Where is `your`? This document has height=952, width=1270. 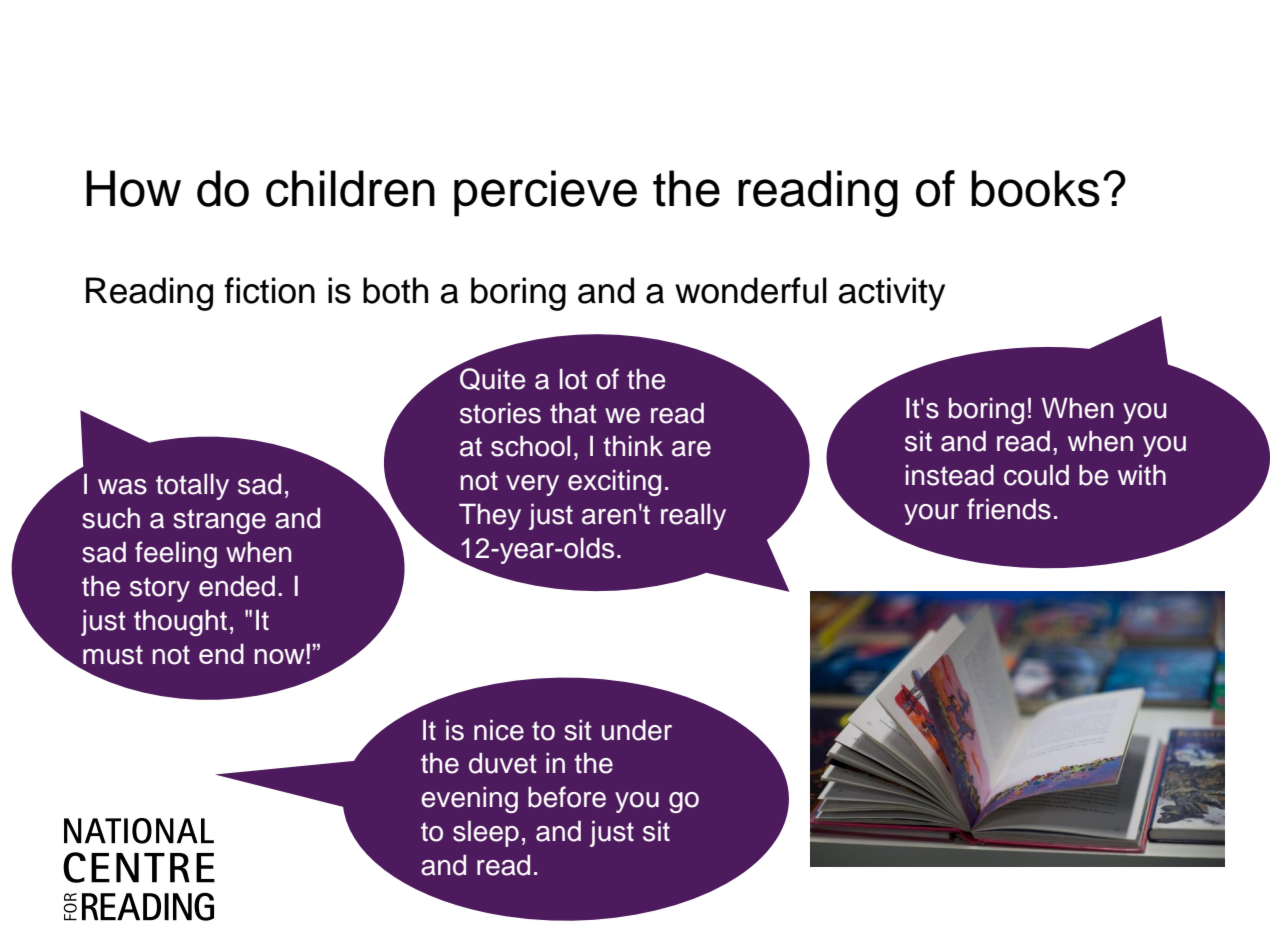 your is located at coordinates (931, 514).
